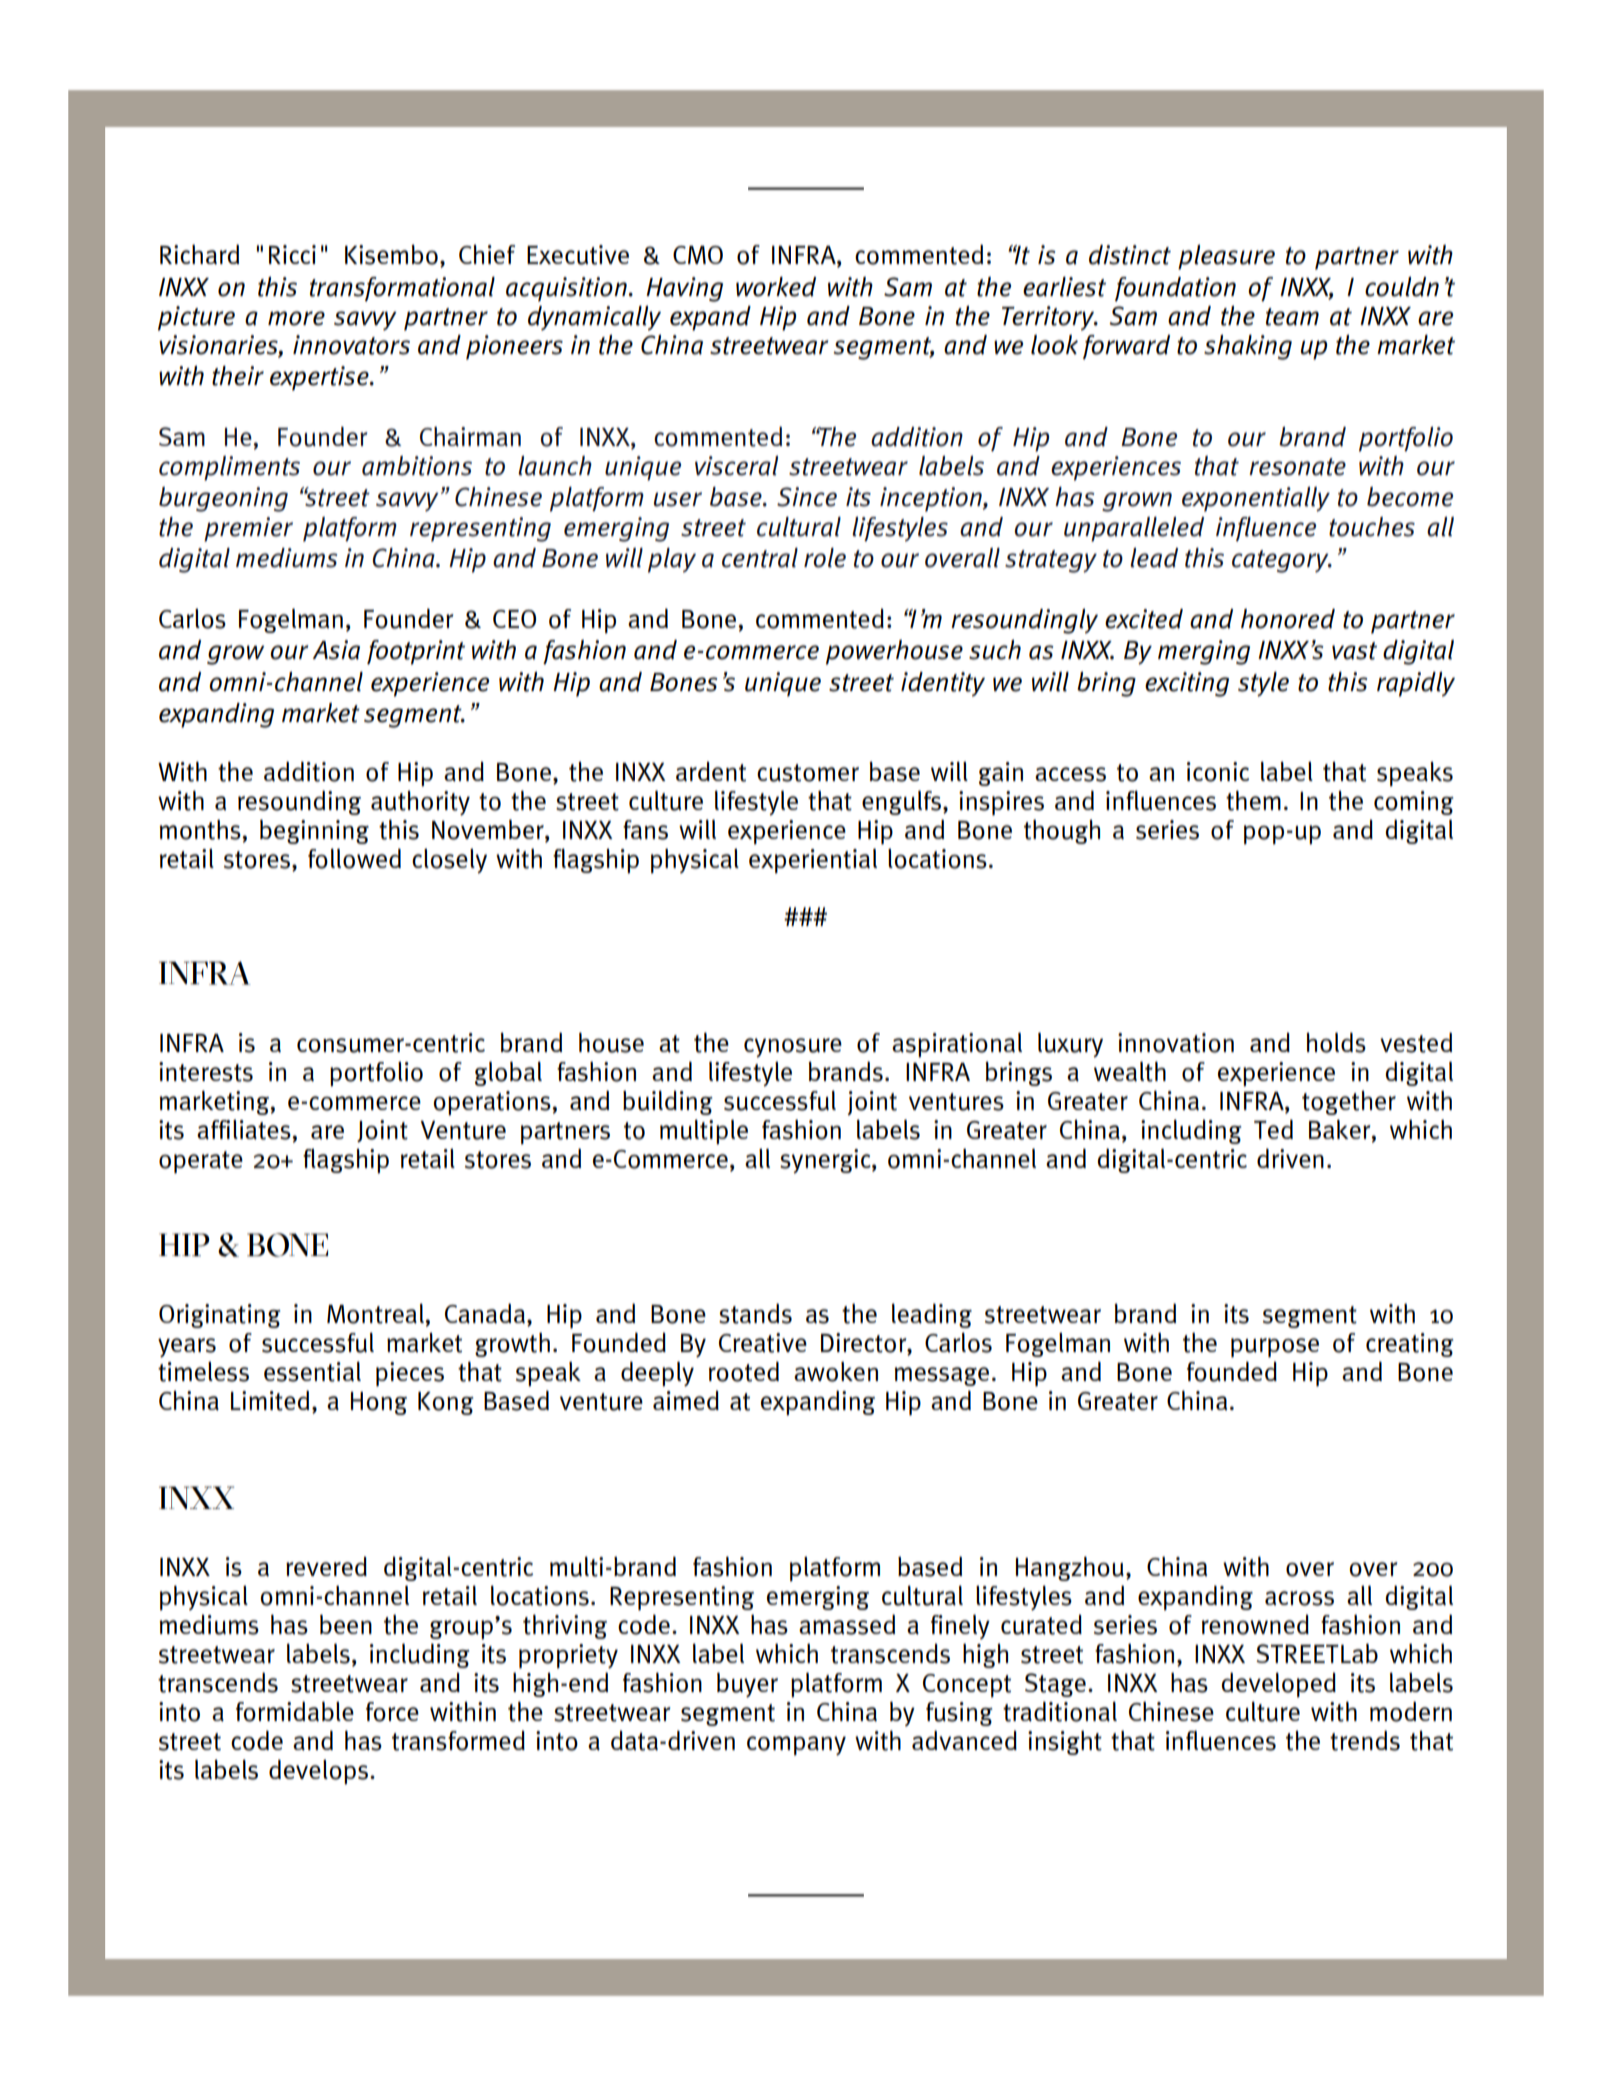  I want to click on honored, so click(1288, 619).
